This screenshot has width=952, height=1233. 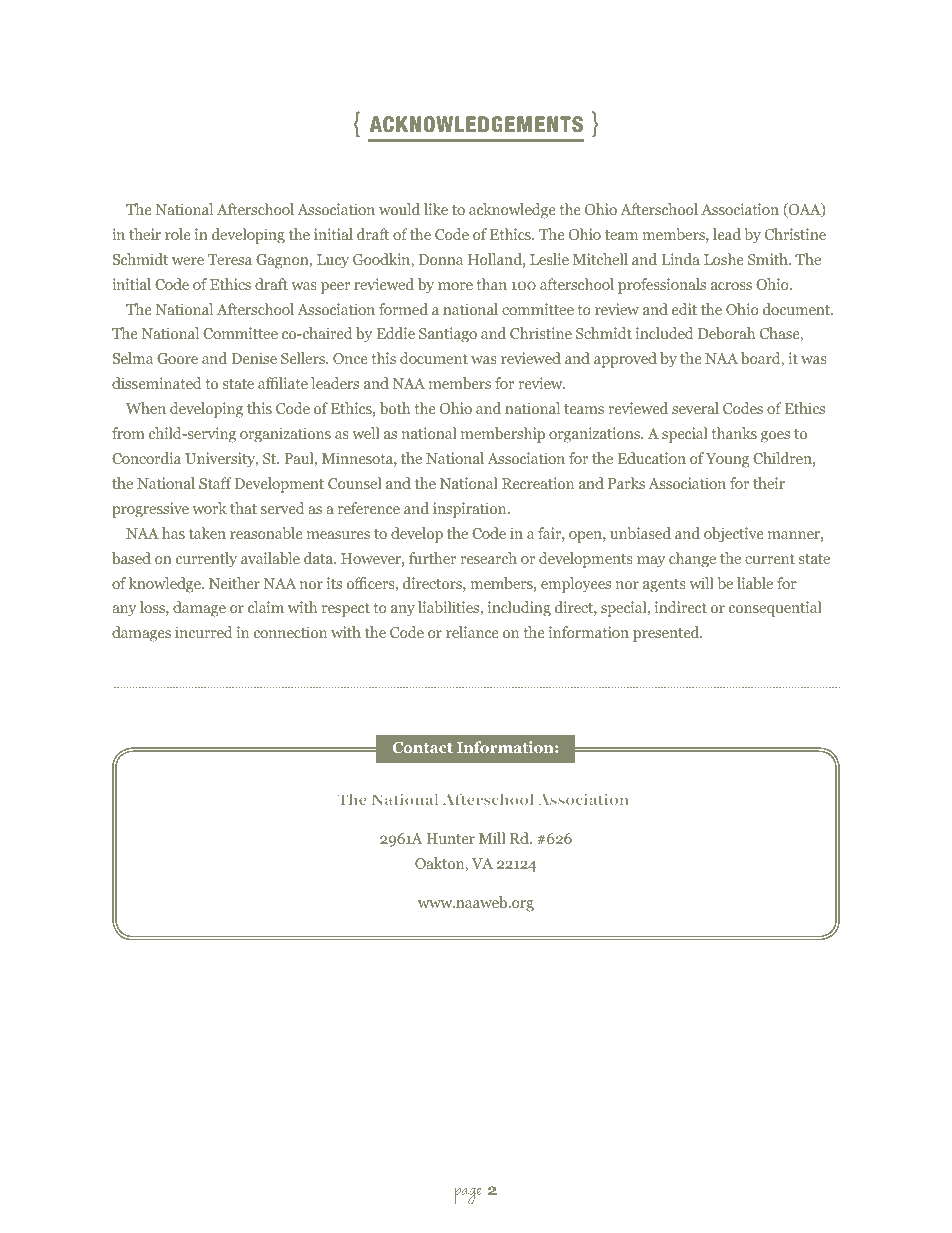 What do you see at coordinates (492, 838) in the screenshot?
I see `Mill` at bounding box center [492, 838].
